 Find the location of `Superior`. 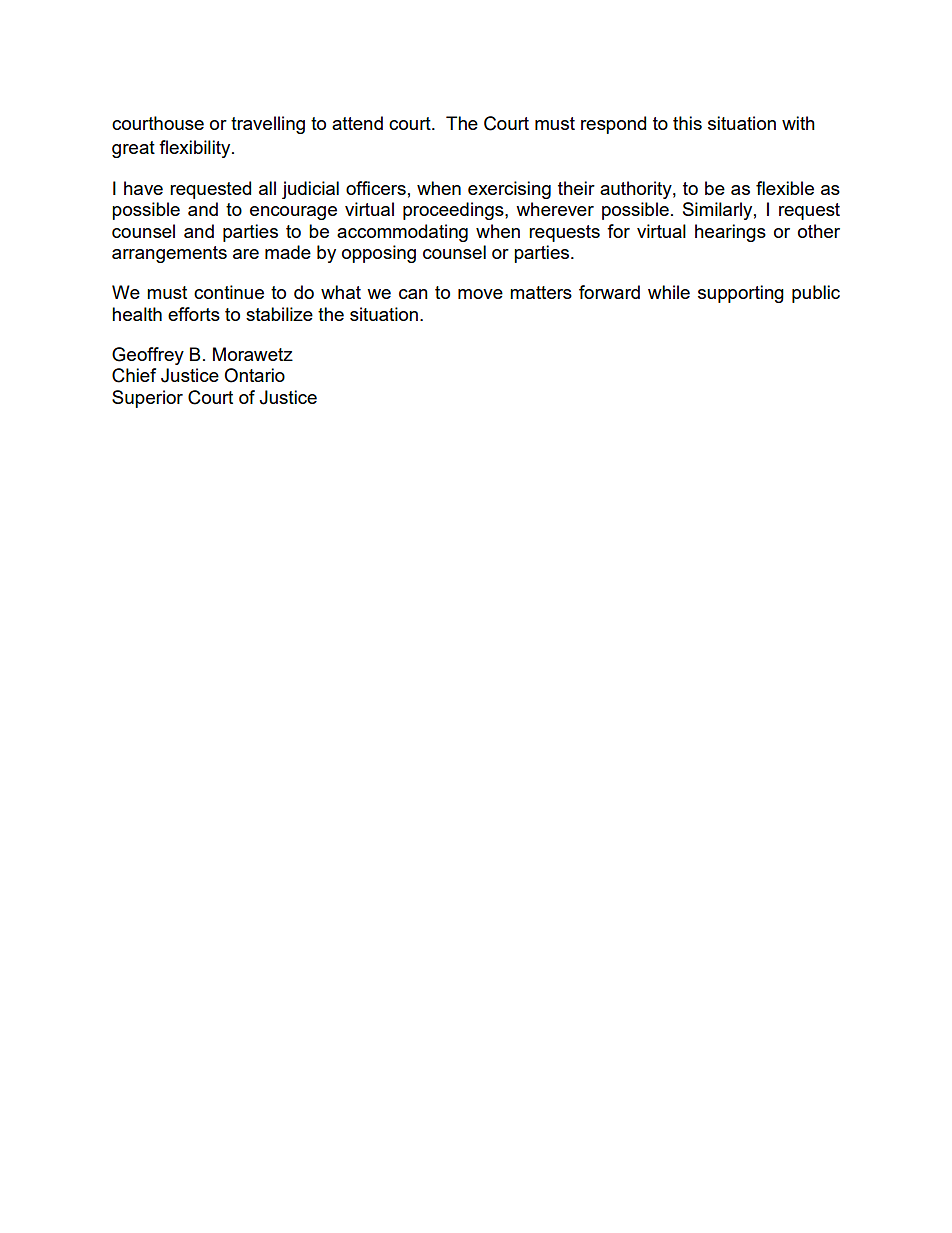

Superior is located at coordinates (147, 399).
